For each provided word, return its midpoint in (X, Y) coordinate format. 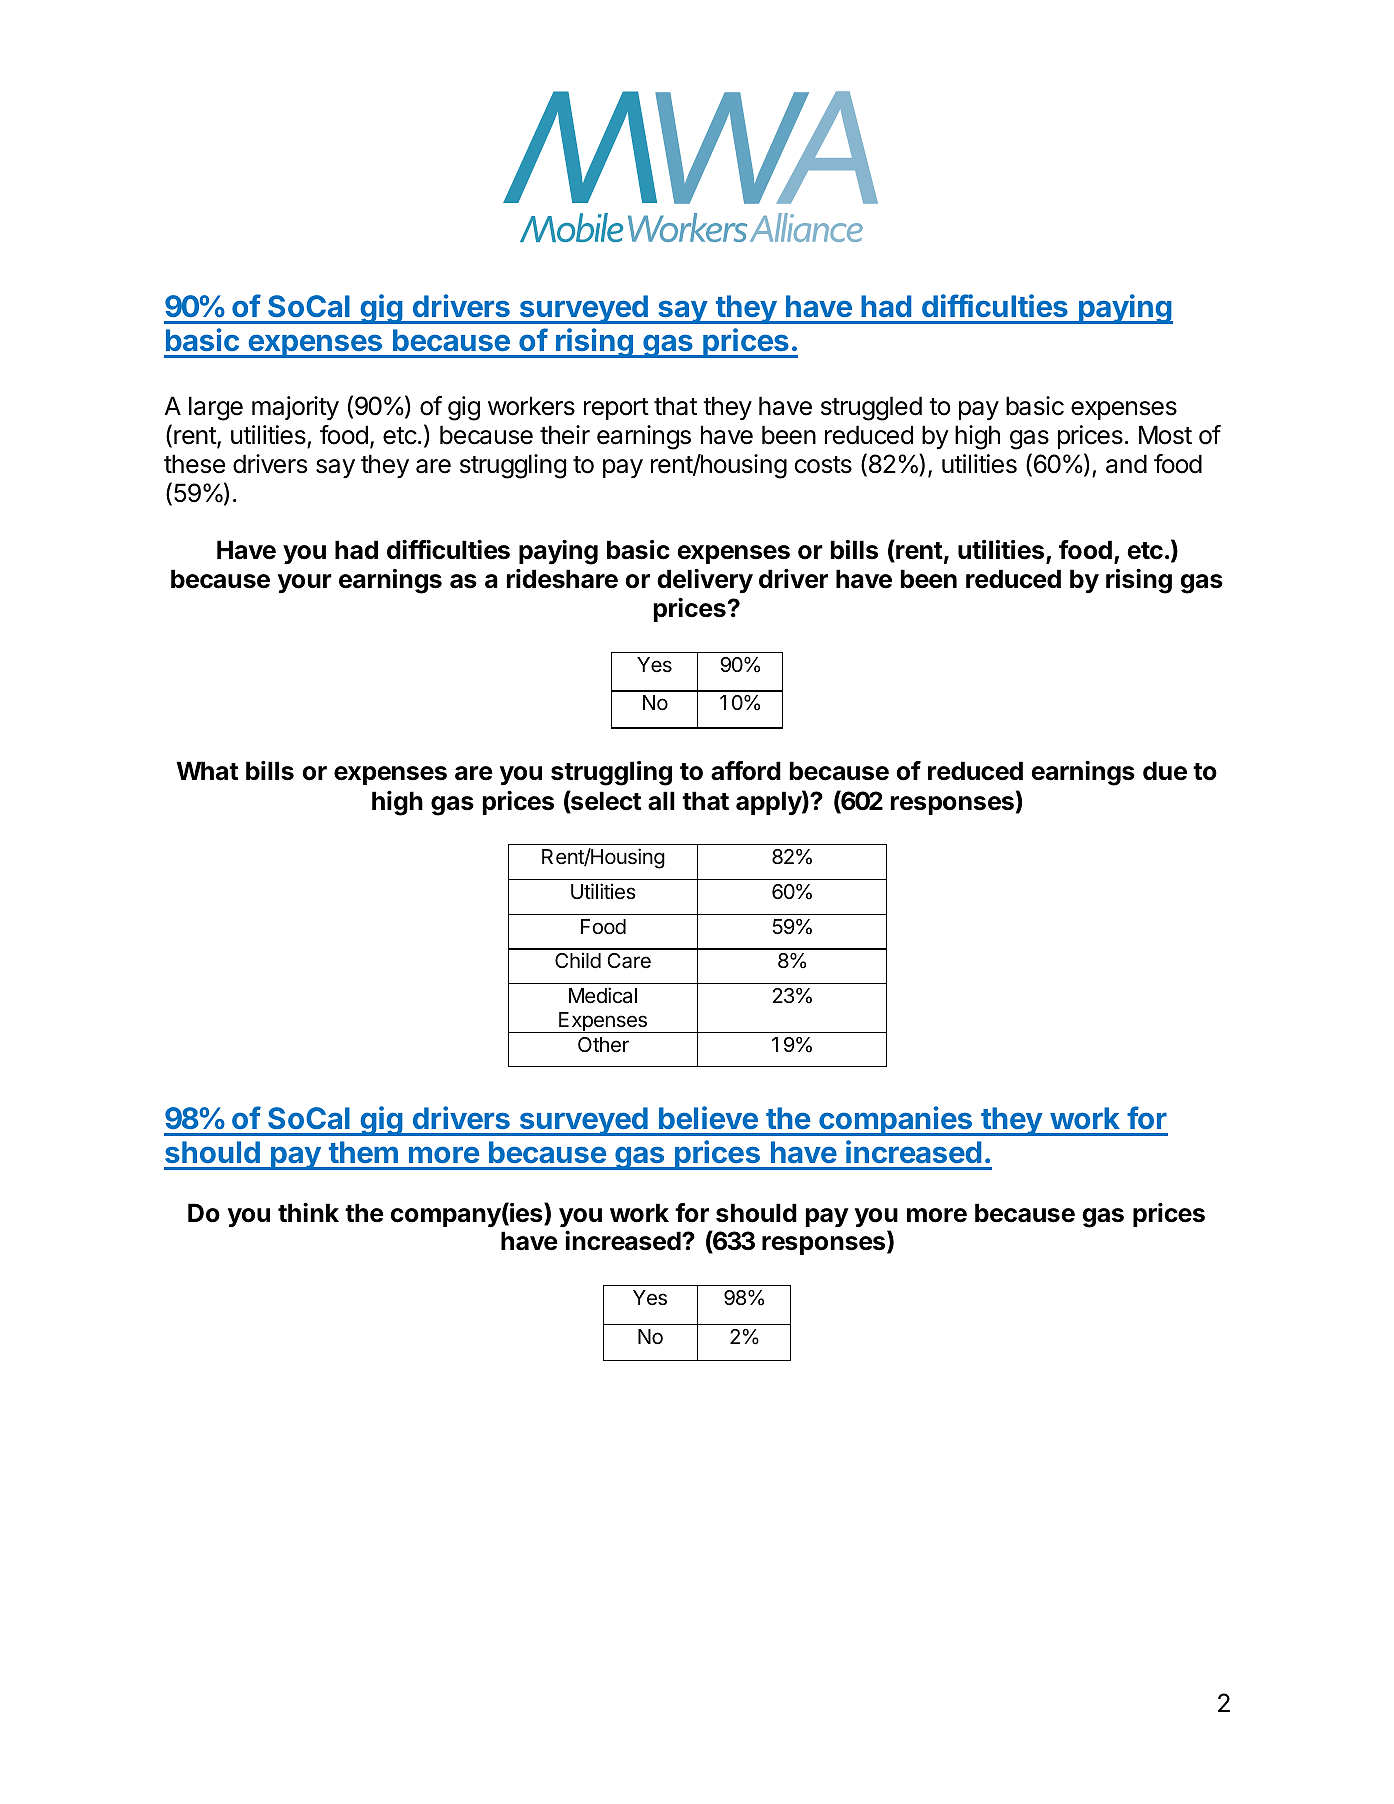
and (1126, 464)
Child (578, 960)
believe (708, 1117)
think (308, 1212)
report (616, 409)
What (207, 771)
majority (295, 408)
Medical (603, 995)
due (1165, 771)
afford (746, 771)
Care (629, 961)
